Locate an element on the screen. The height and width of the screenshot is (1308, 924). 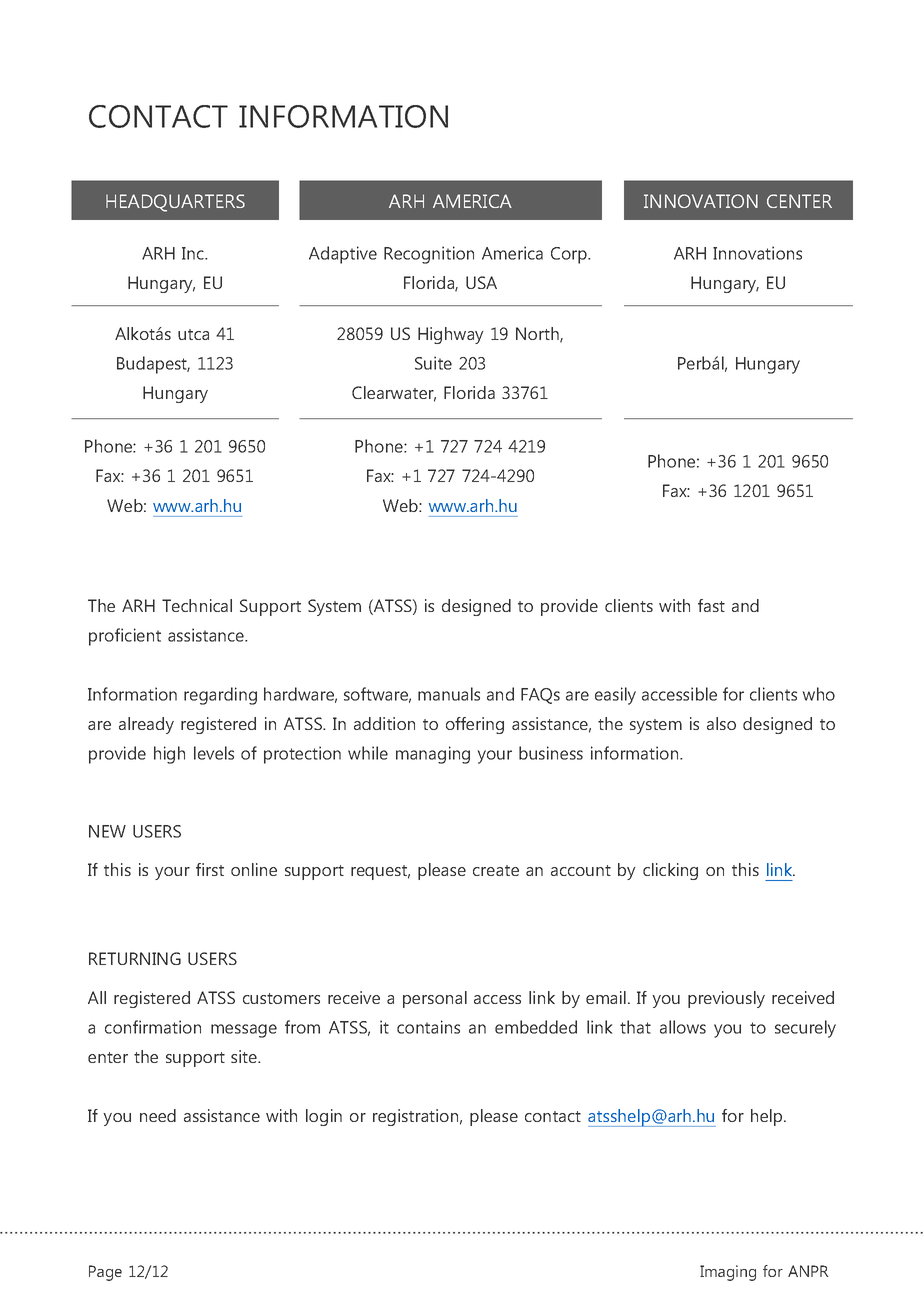
Page is located at coordinates (105, 1273).
